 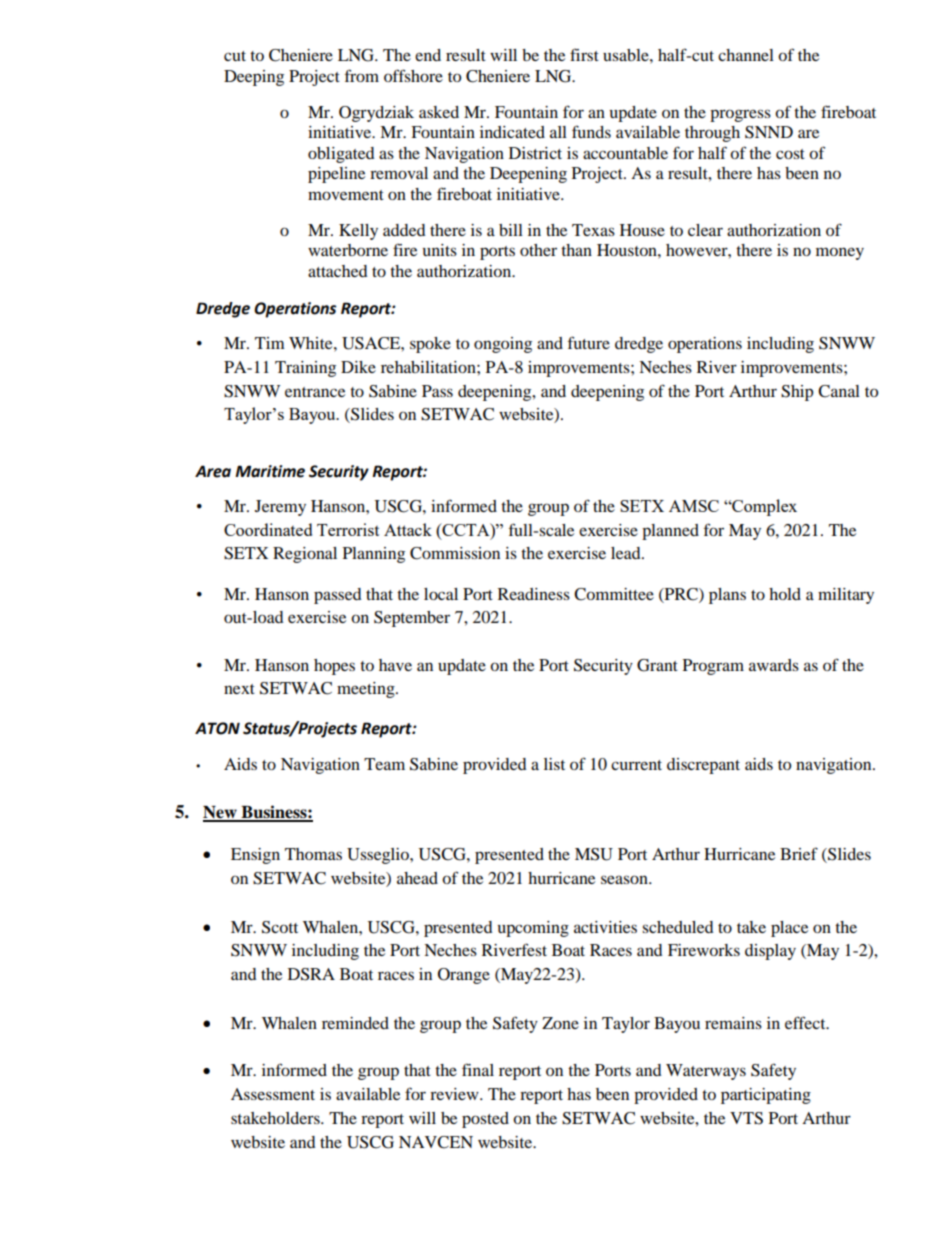 What do you see at coordinates (797, 393) in the screenshot?
I see `Ship` at bounding box center [797, 393].
